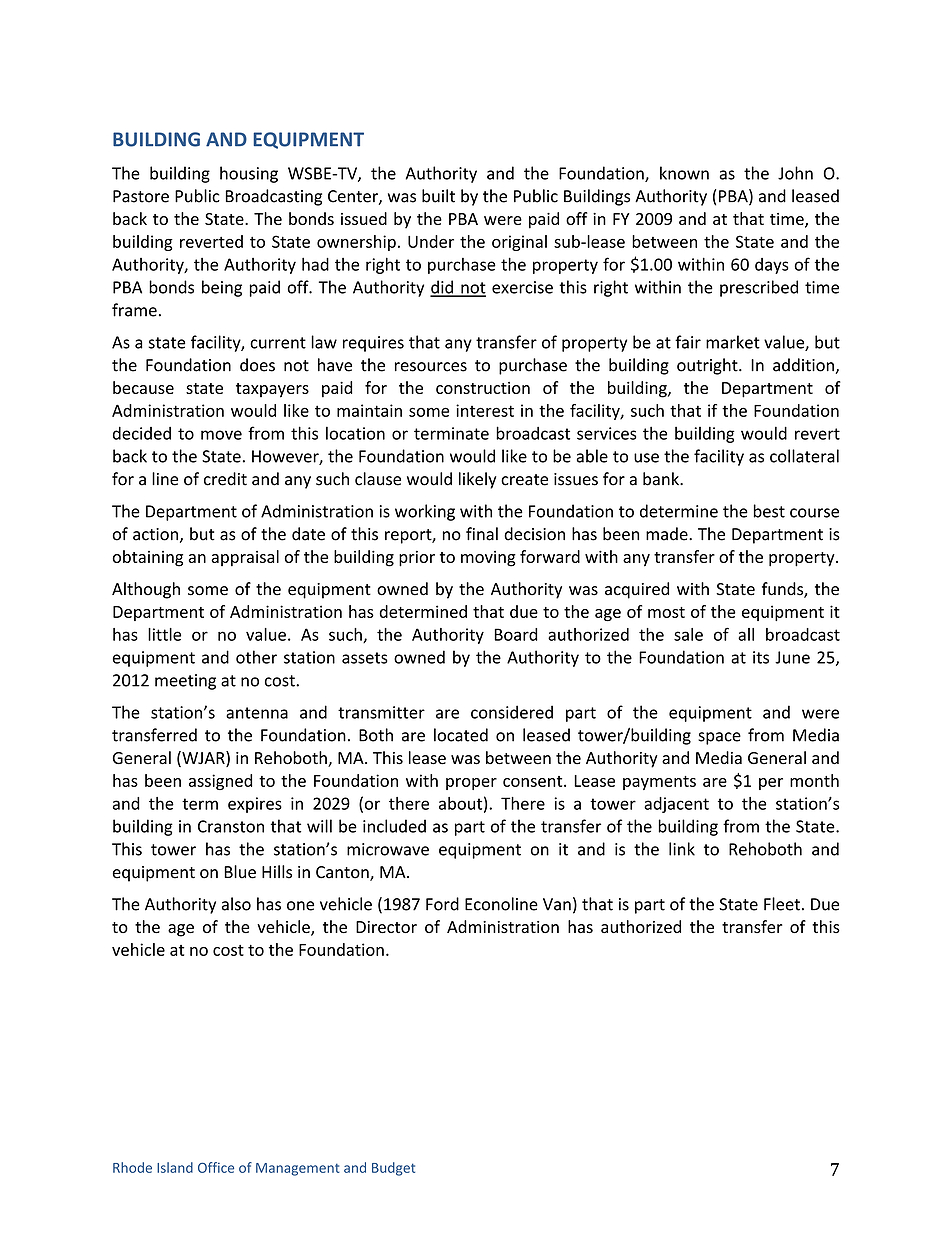 The image size is (952, 1233). I want to click on Cranston, so click(231, 826).
